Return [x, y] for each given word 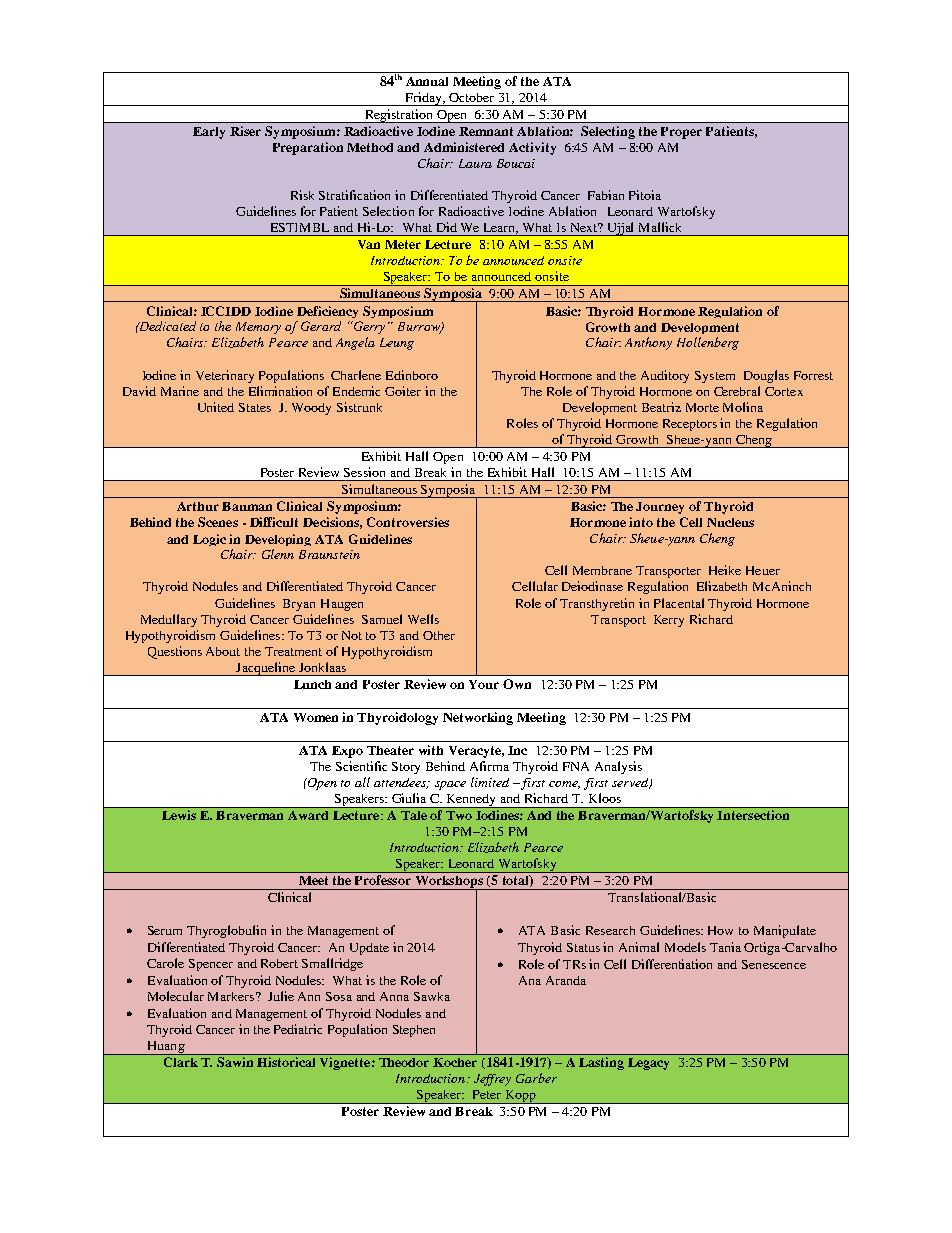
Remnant [486, 131]
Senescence [774, 964]
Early [209, 133]
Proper [681, 133]
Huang [166, 1048]
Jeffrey [492, 1080]
